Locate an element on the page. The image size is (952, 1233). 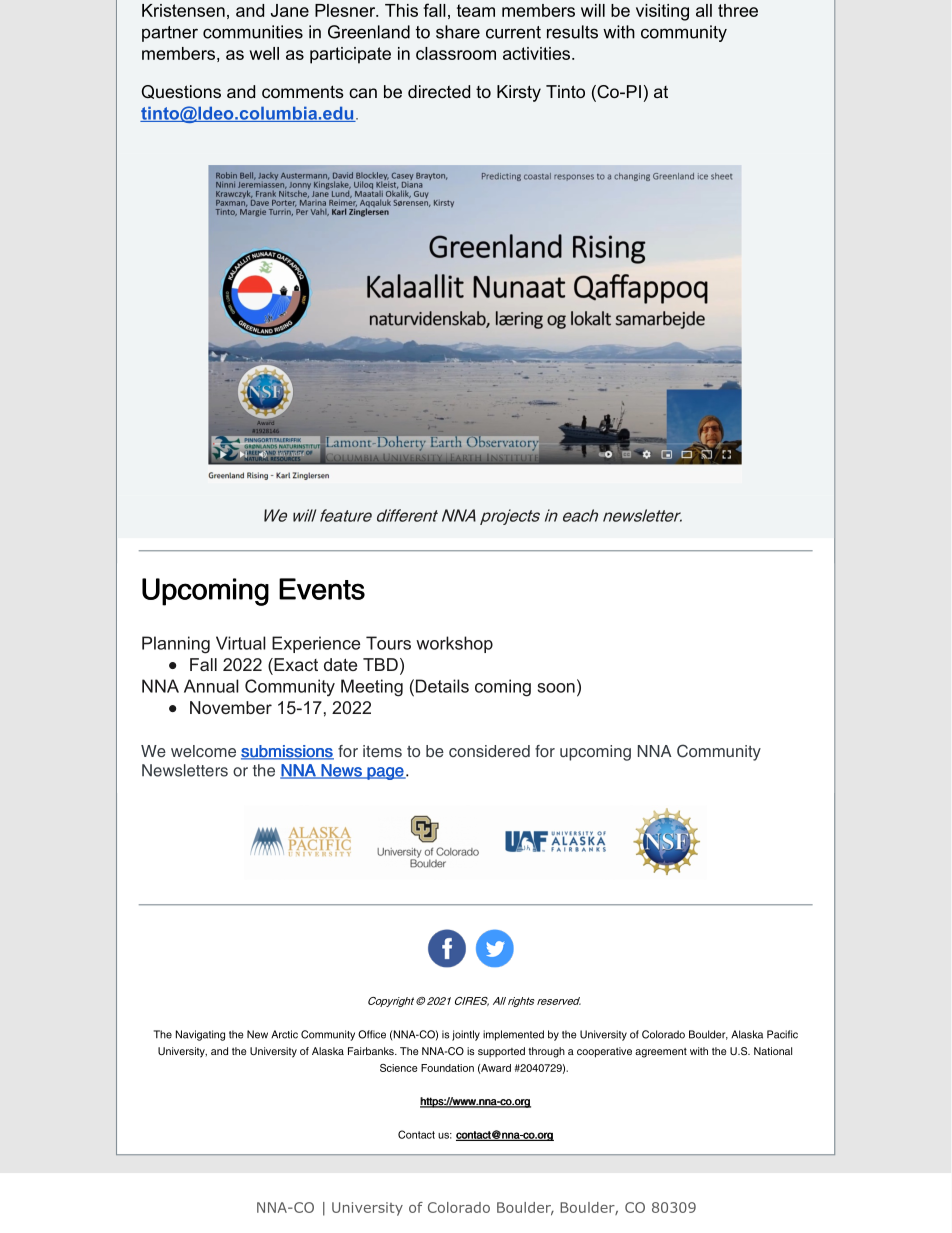
three is located at coordinates (738, 10).
